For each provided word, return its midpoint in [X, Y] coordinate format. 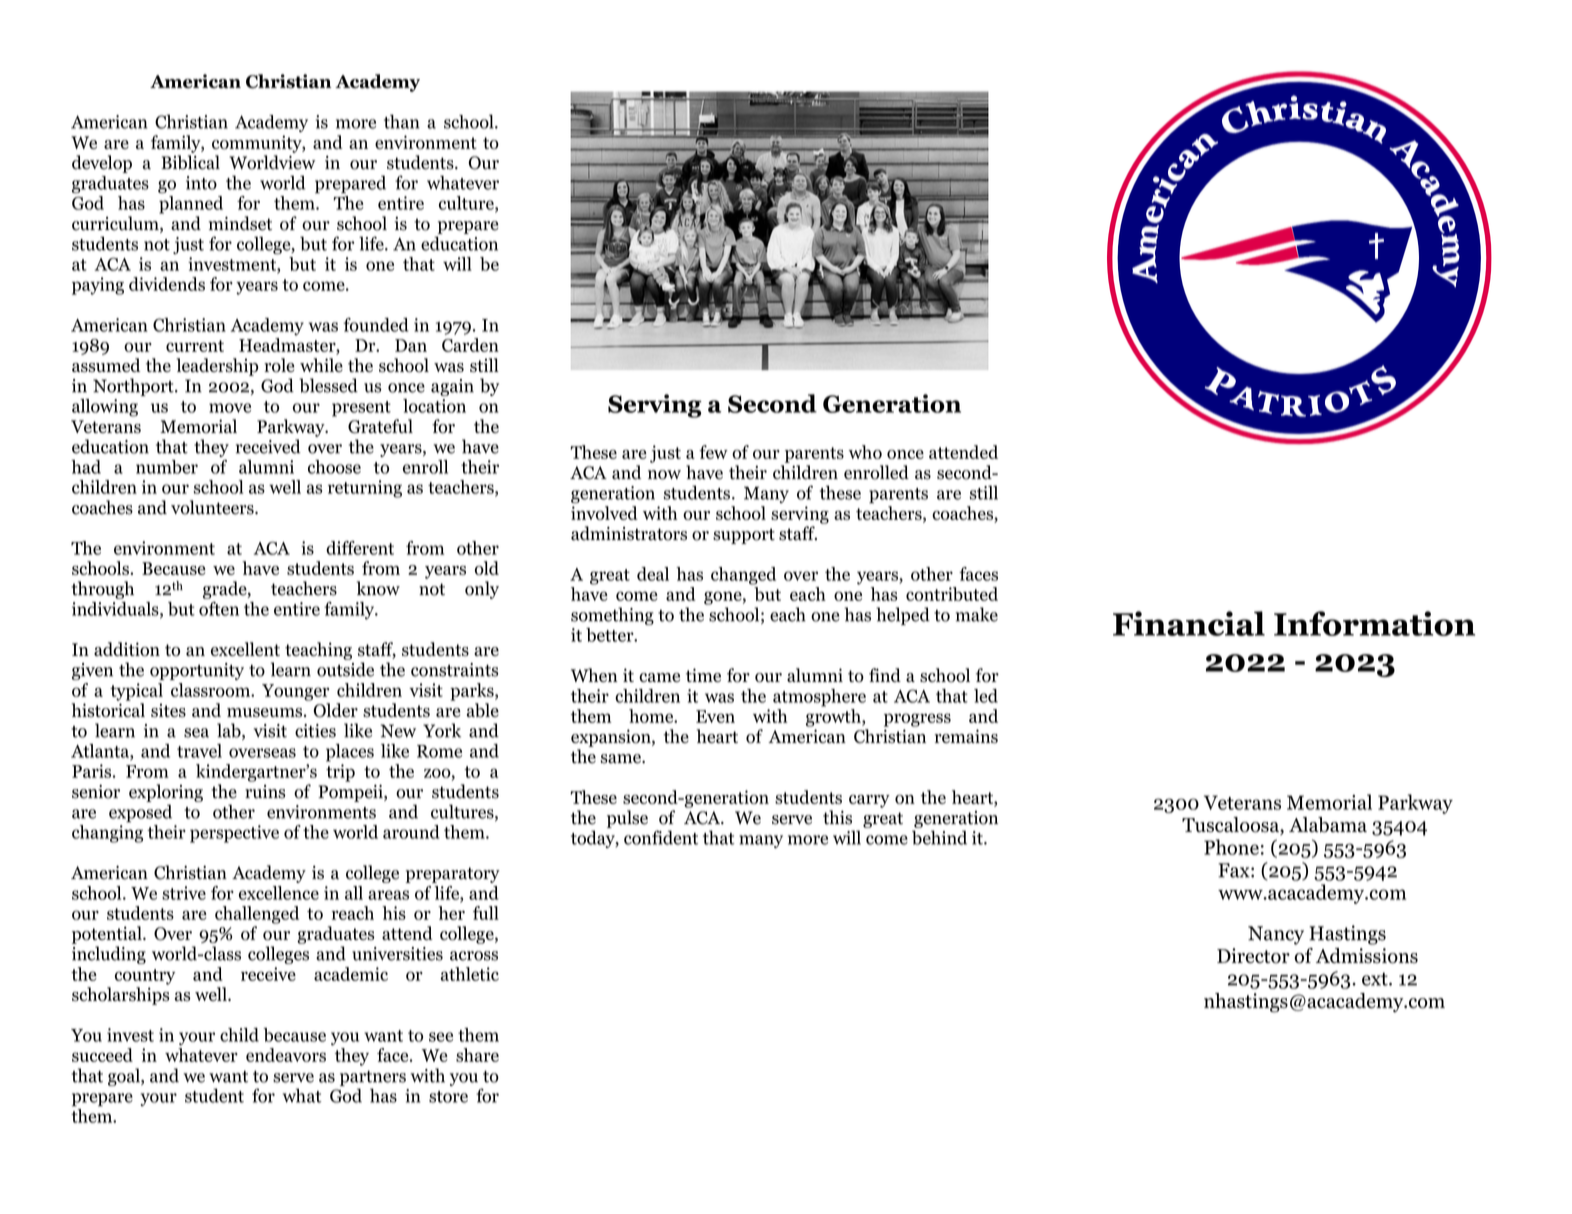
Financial [1189, 623]
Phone [1231, 847]
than [402, 121]
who [865, 452]
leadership [217, 367]
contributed [952, 594]
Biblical [190, 162]
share [477, 1055]
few [713, 452]
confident [661, 837]
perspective [234, 834]
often [219, 609]
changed [743, 576]
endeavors [286, 1055]
